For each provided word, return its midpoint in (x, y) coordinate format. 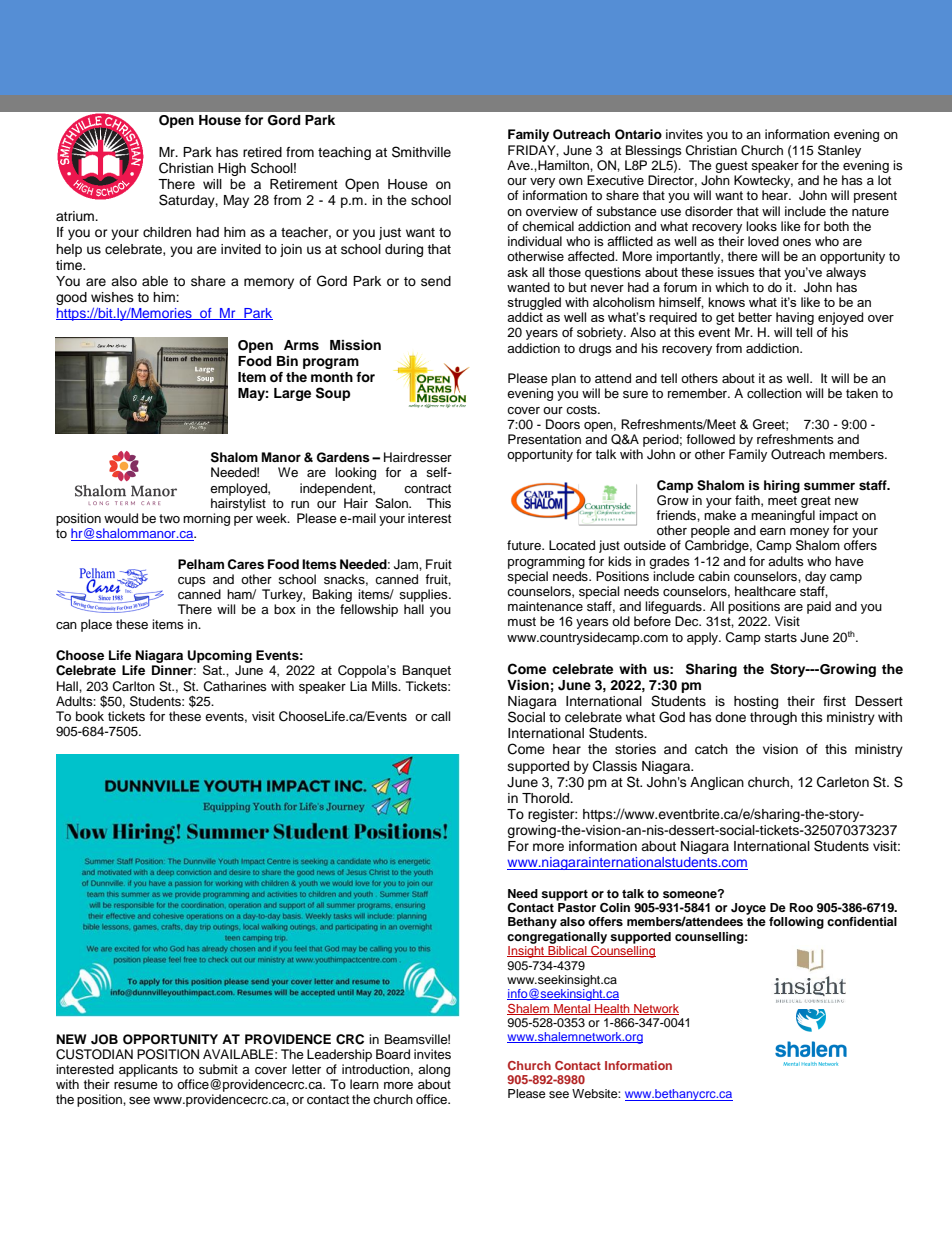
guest (731, 167)
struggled (534, 303)
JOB (104, 1039)
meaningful (783, 516)
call (440, 716)
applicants (148, 1070)
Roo (801, 907)
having (795, 318)
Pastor (577, 907)
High (232, 169)
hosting (756, 702)
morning (206, 519)
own (571, 181)
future (525, 545)
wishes (112, 297)
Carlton (133, 686)
